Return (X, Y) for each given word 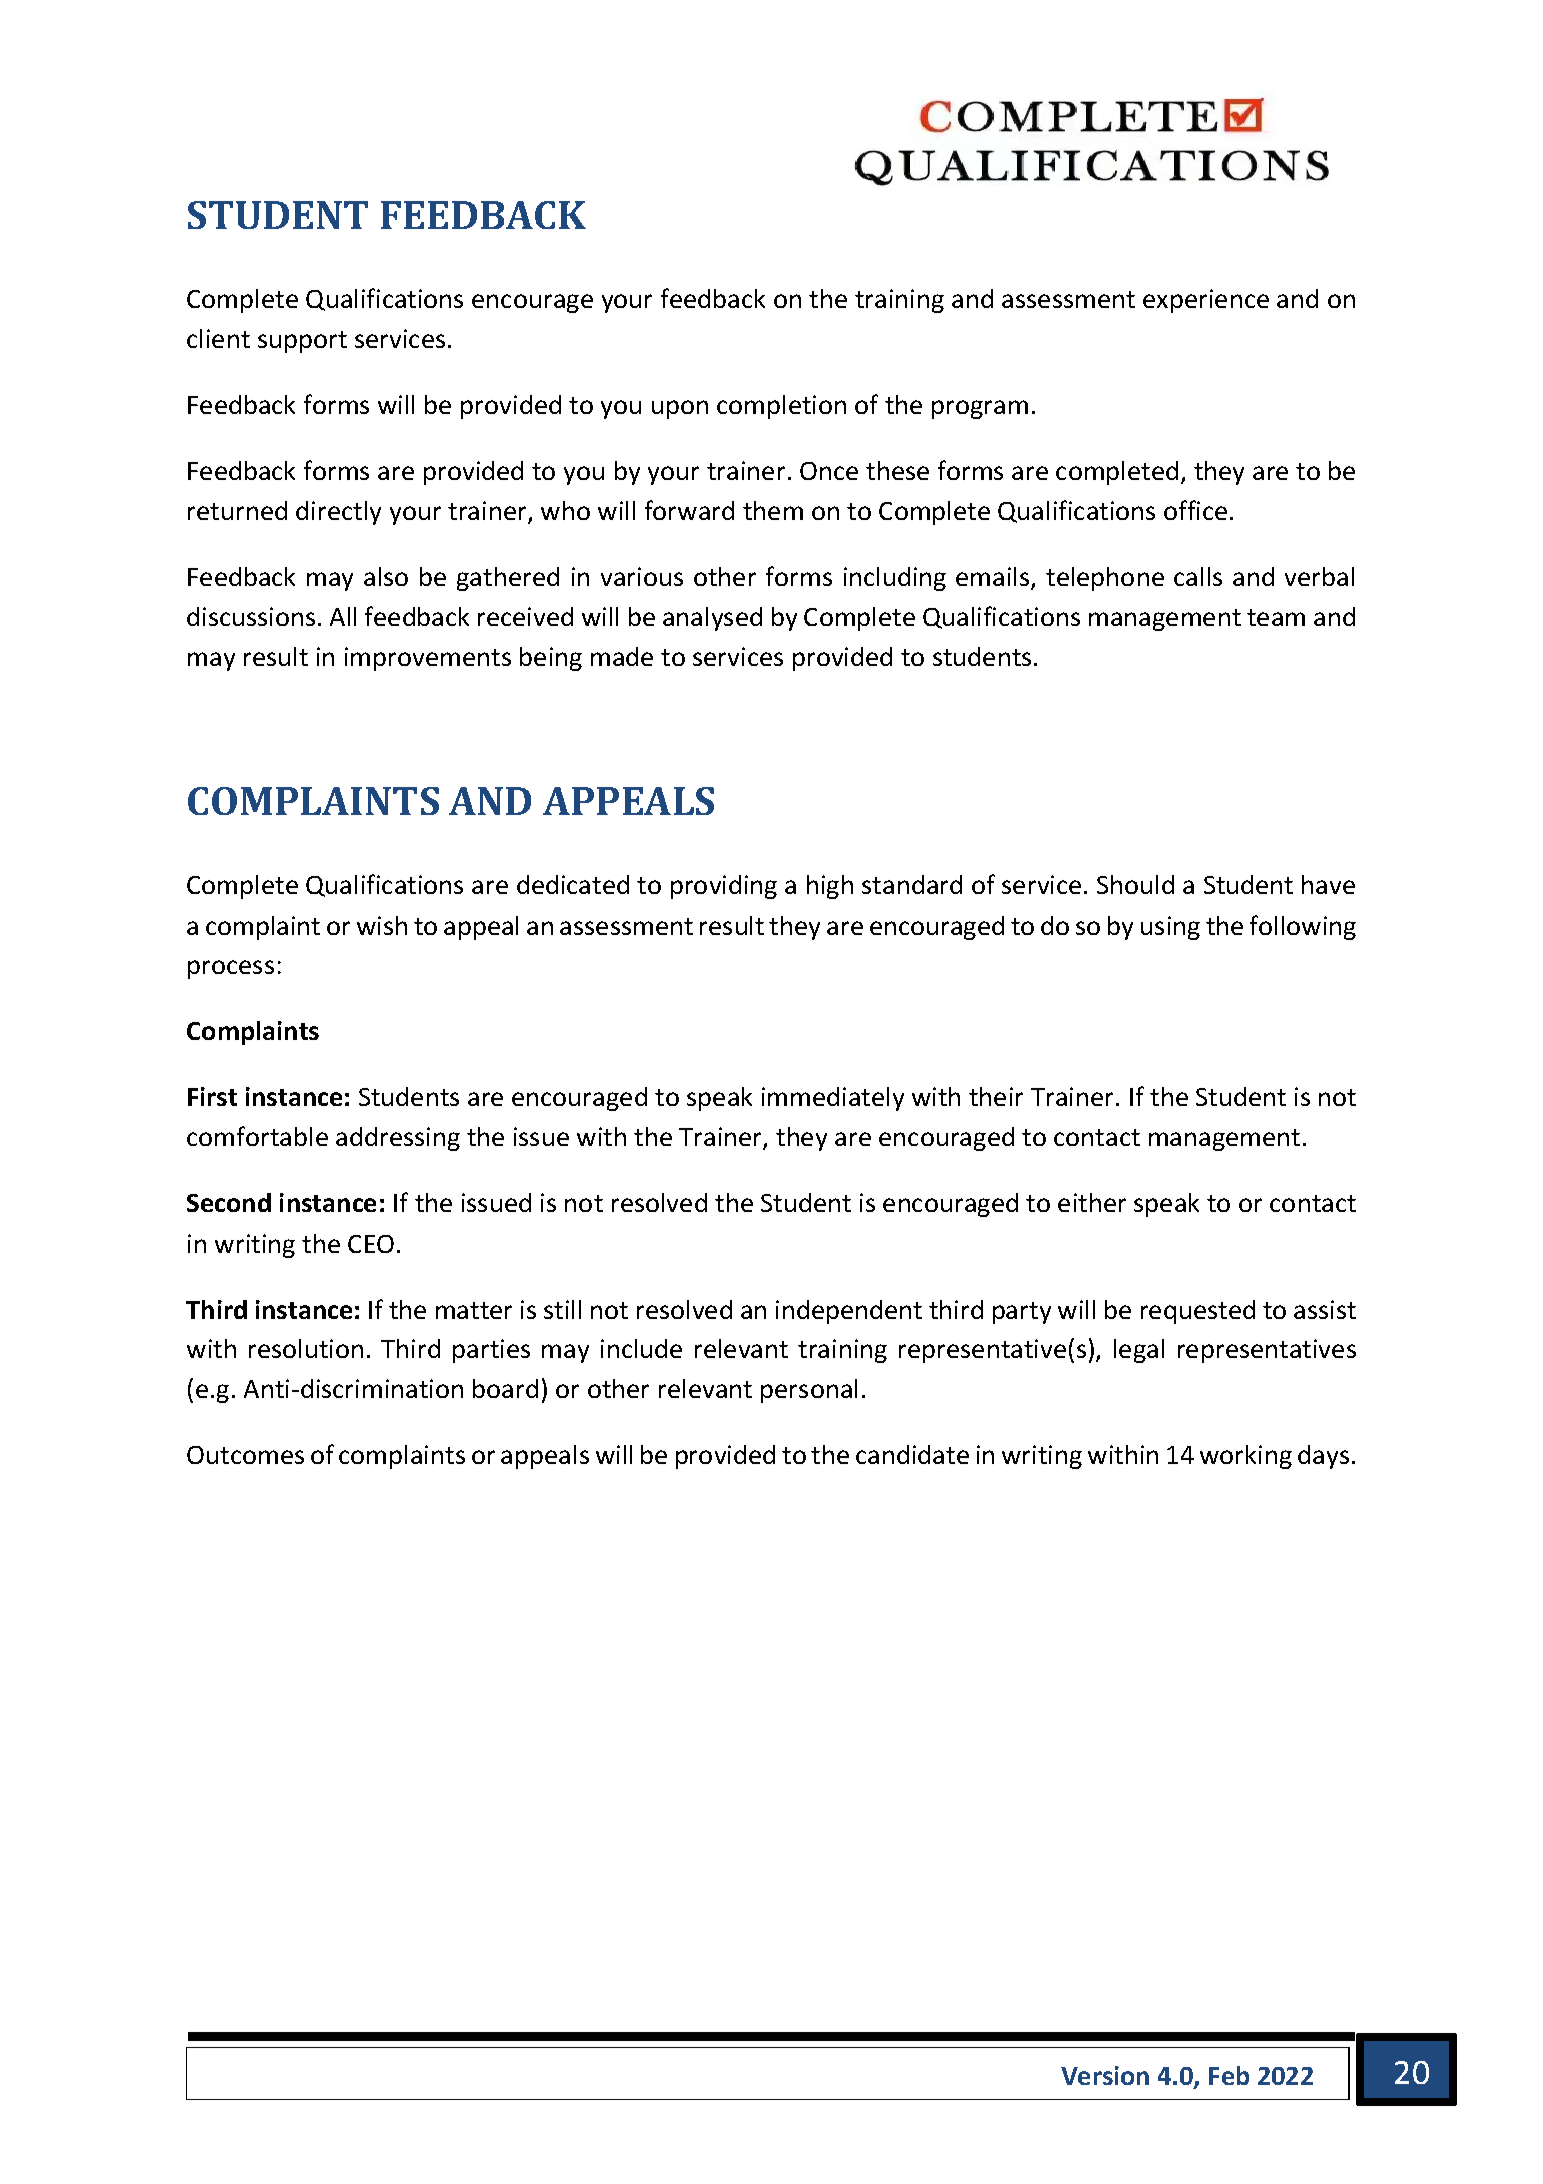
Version (1105, 2075)
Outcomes (245, 1455)
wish (382, 925)
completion (781, 407)
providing (724, 887)
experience (1206, 301)
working (1246, 1457)
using (1170, 928)
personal (809, 1391)
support (302, 342)
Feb (1229, 2075)
